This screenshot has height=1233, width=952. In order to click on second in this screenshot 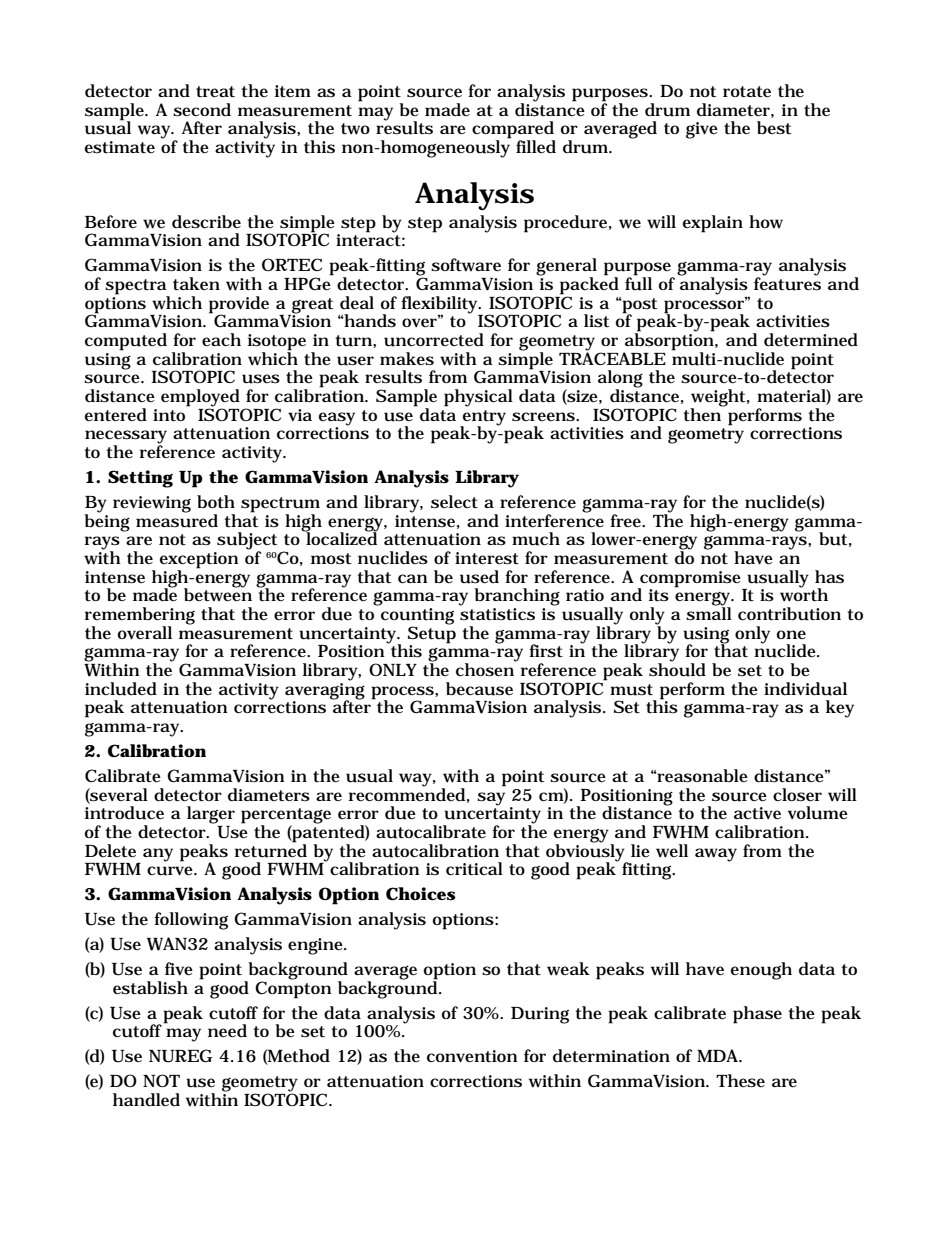, I will do `click(202, 110)`.
